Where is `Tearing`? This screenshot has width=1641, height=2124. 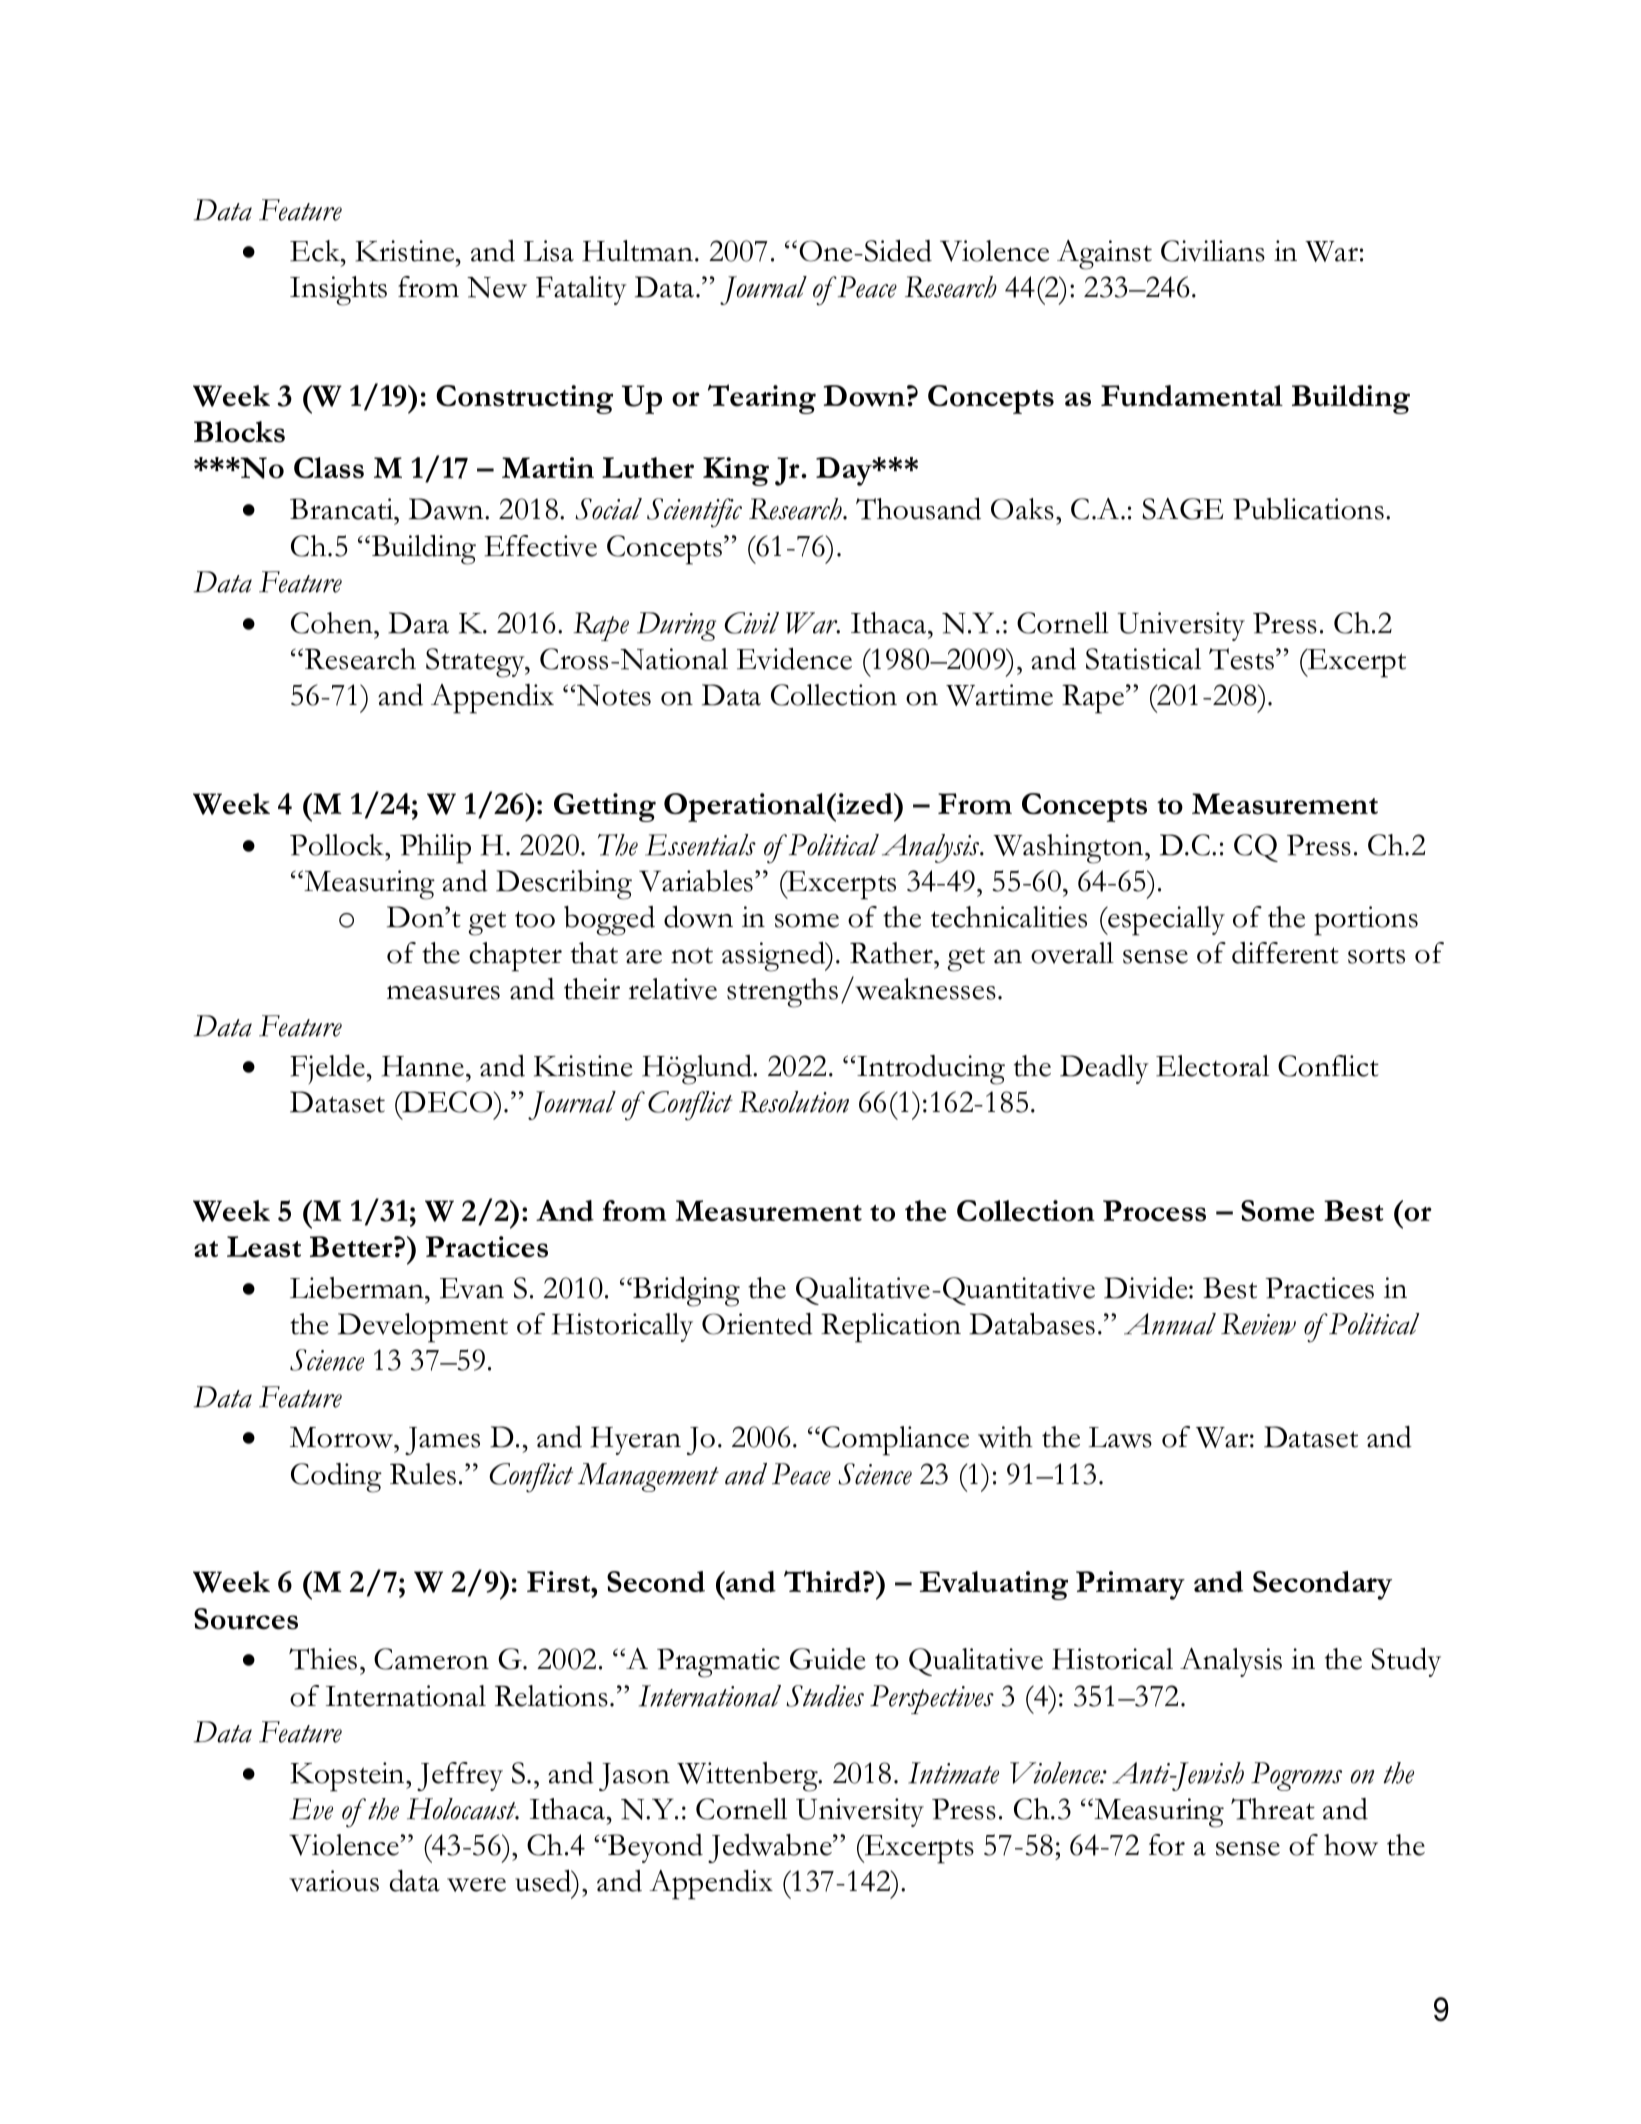 Tearing is located at coordinates (762, 399).
